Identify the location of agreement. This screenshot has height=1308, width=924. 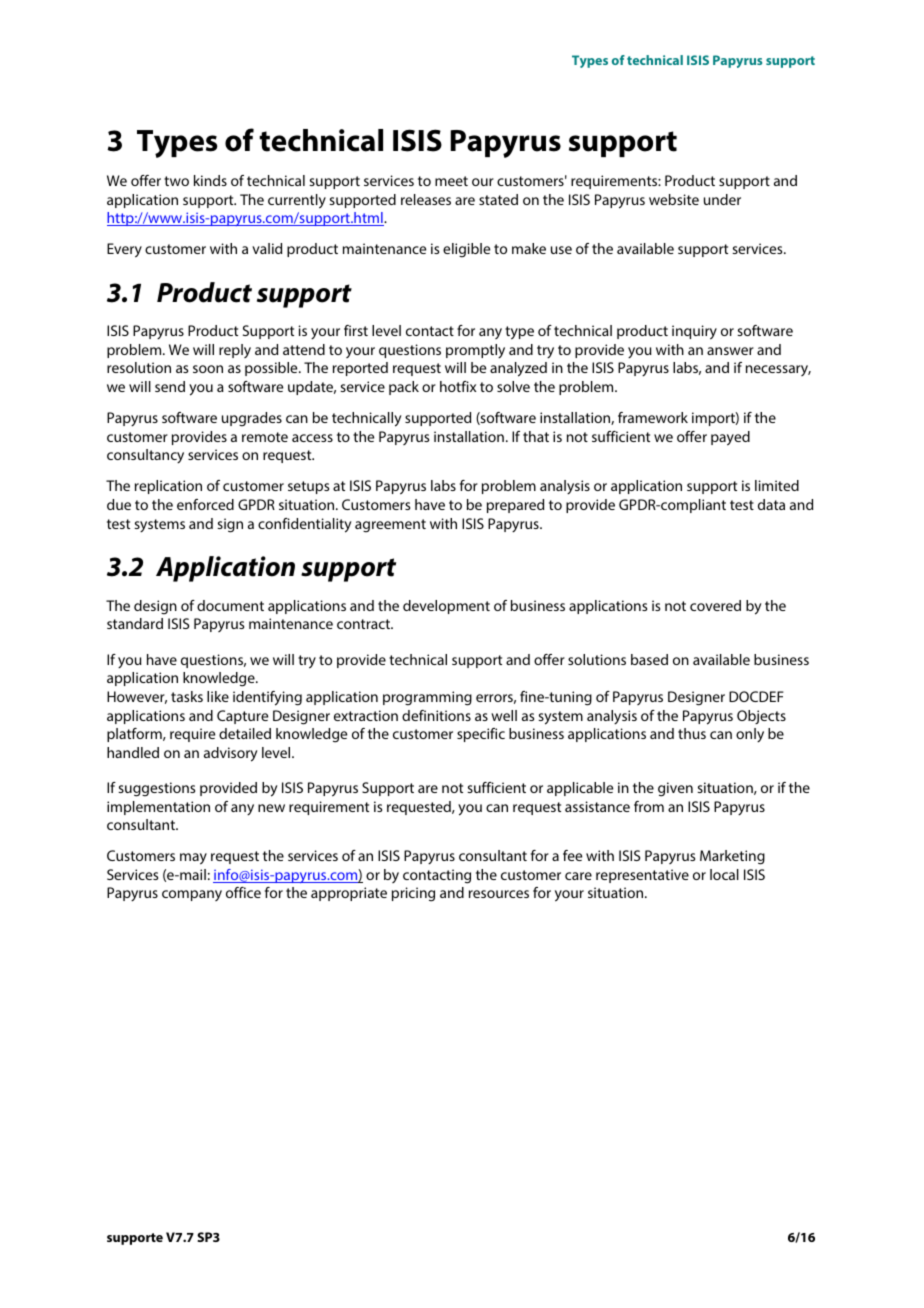
(390, 526).
